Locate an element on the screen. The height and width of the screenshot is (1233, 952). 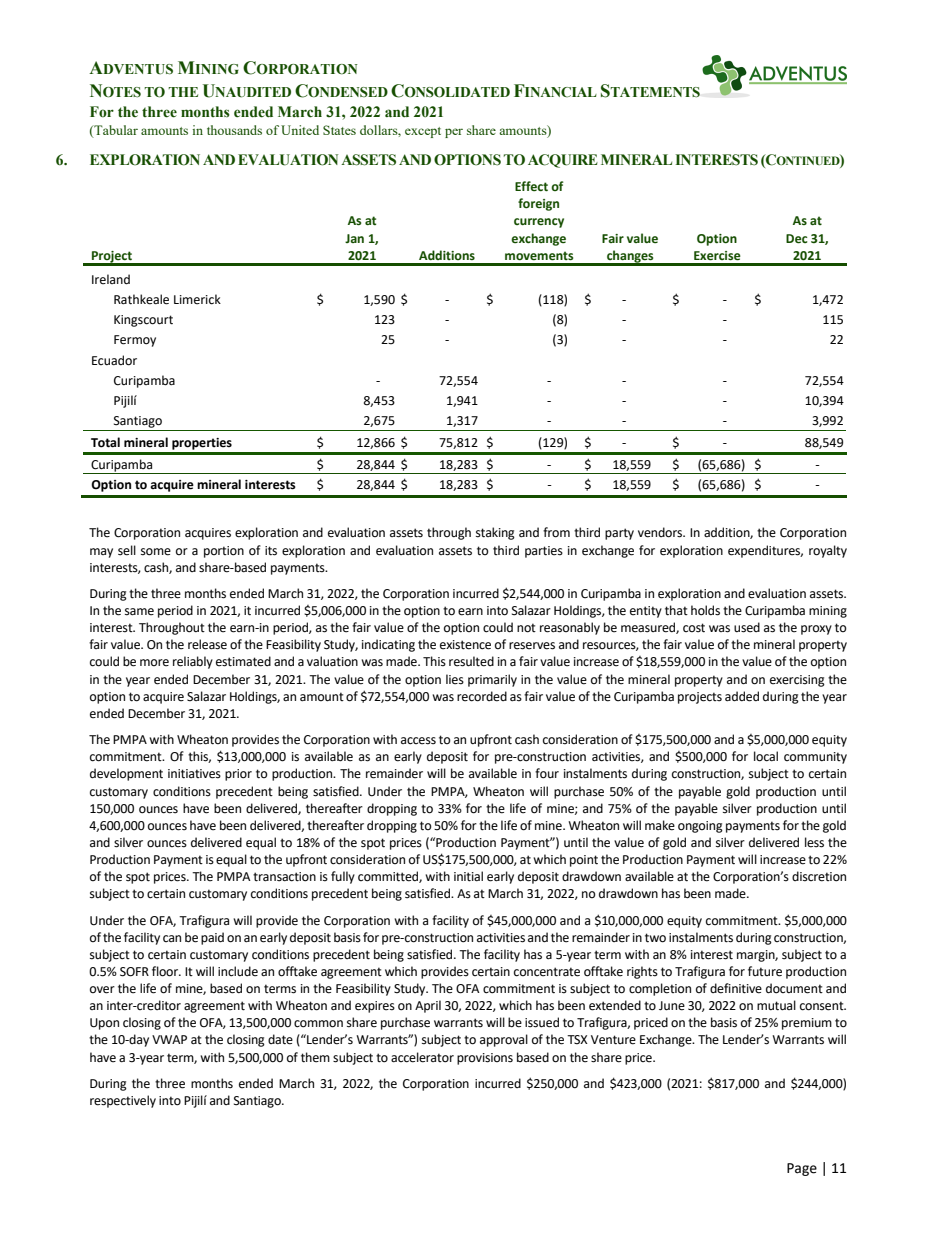
respectively is located at coordinates (123, 1101).
